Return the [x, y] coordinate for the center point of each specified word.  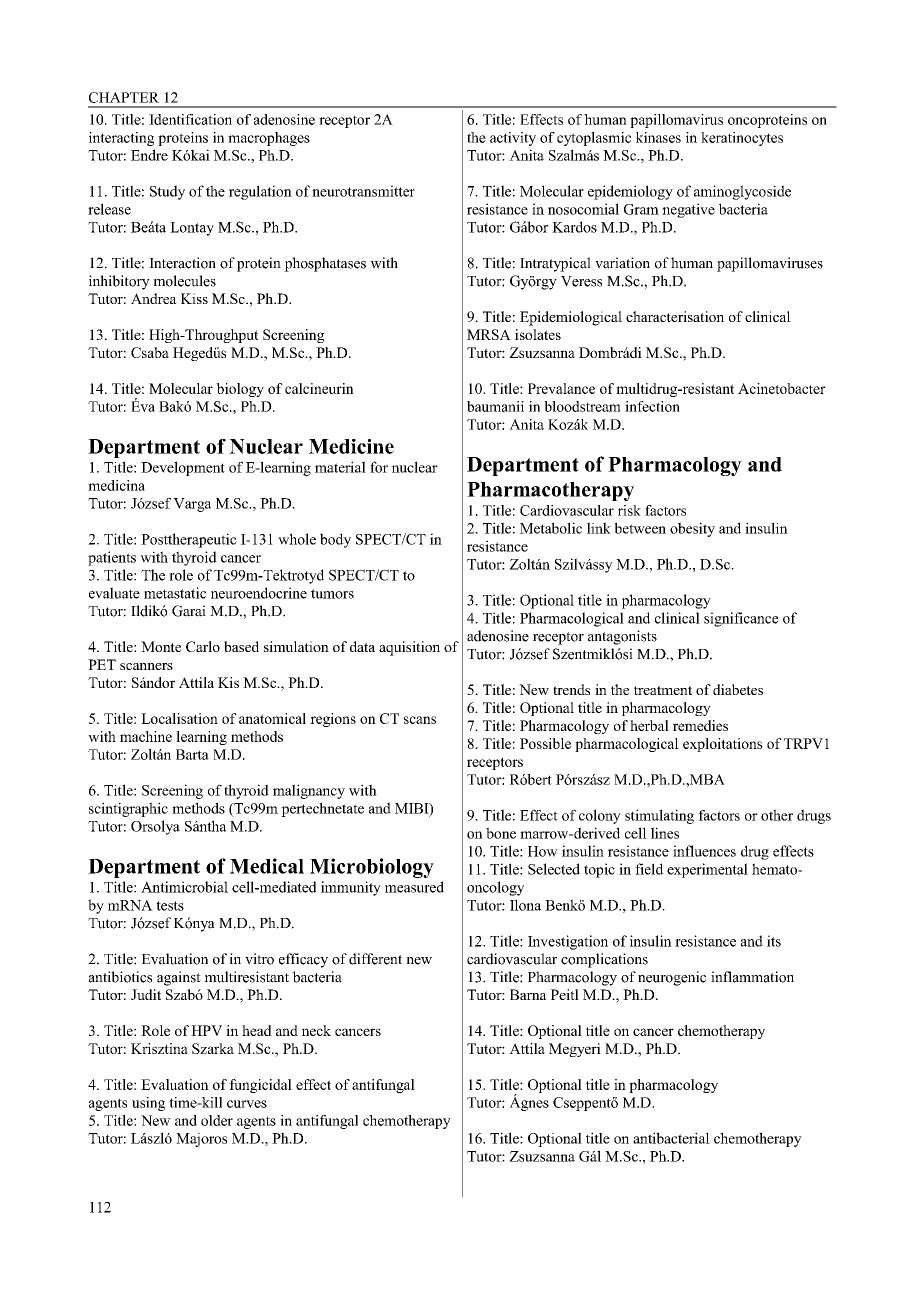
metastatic [175, 593]
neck [316, 1030]
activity [513, 139]
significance [741, 619]
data [362, 646]
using [148, 1104]
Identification [190, 119]
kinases [658, 137]
